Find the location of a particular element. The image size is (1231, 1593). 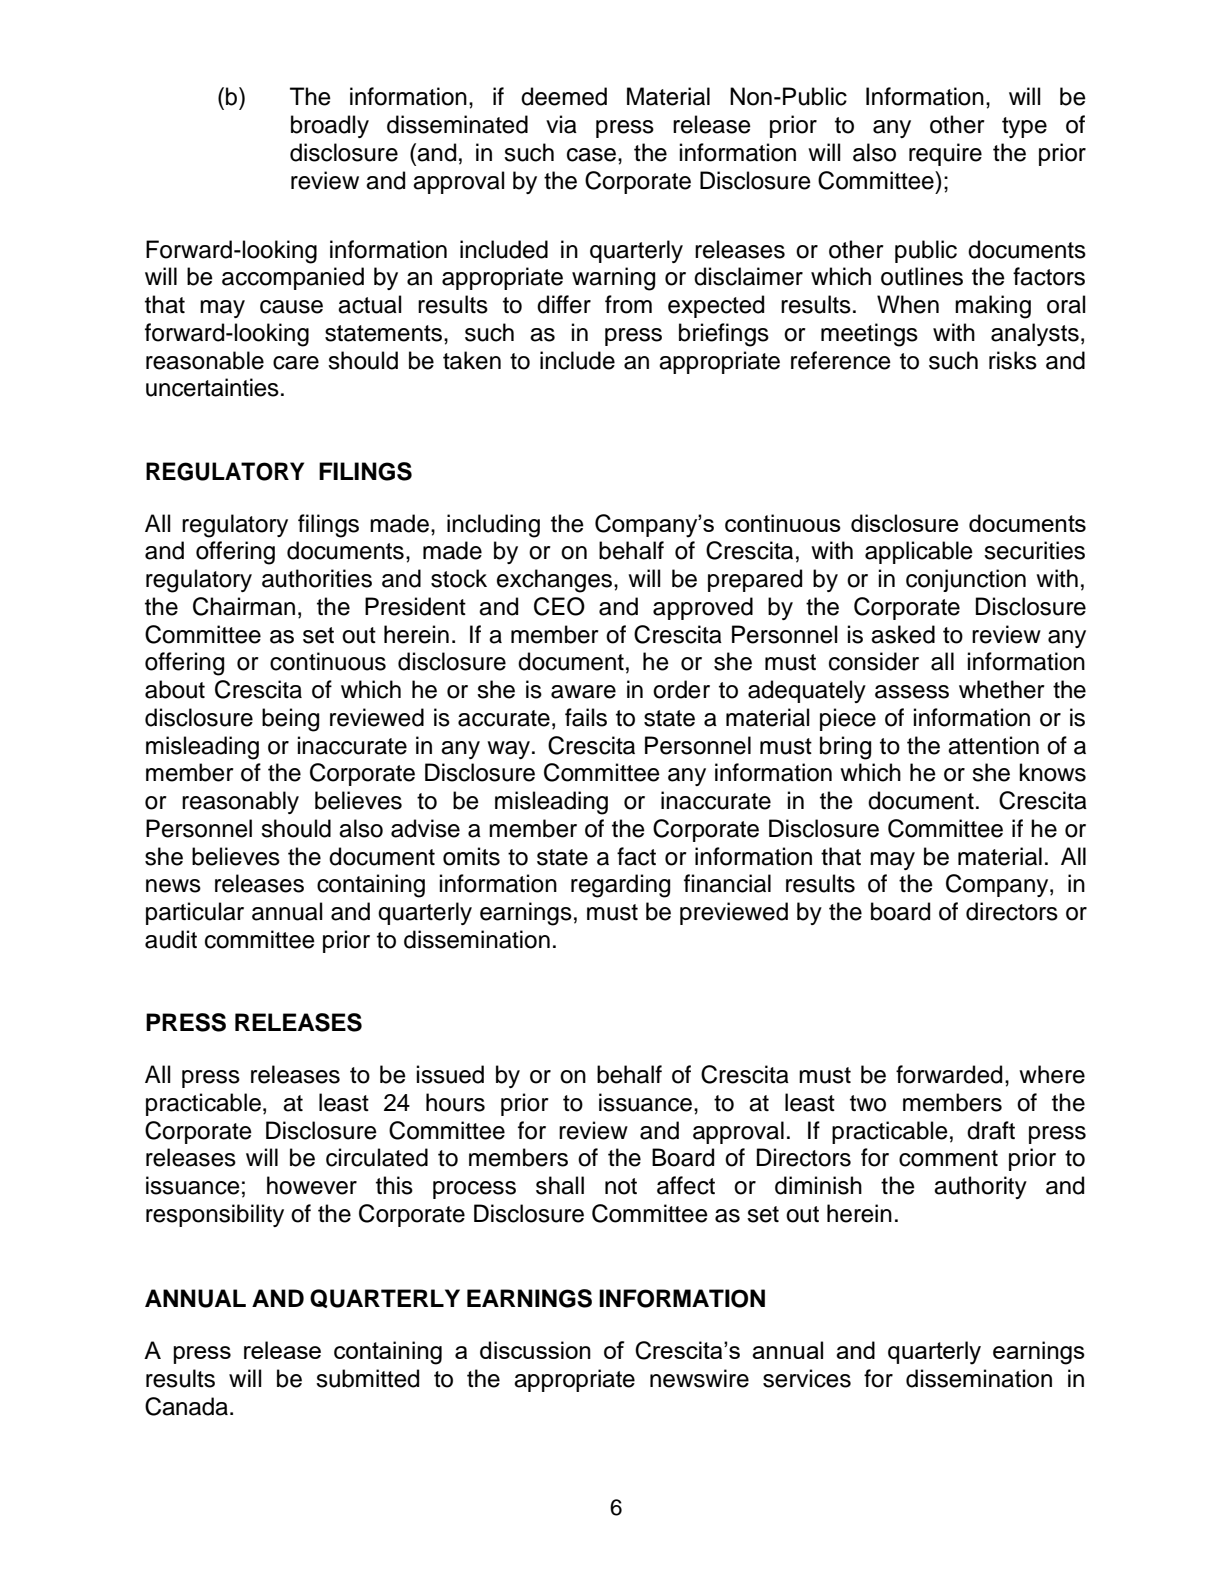

knows is located at coordinates (1053, 772).
